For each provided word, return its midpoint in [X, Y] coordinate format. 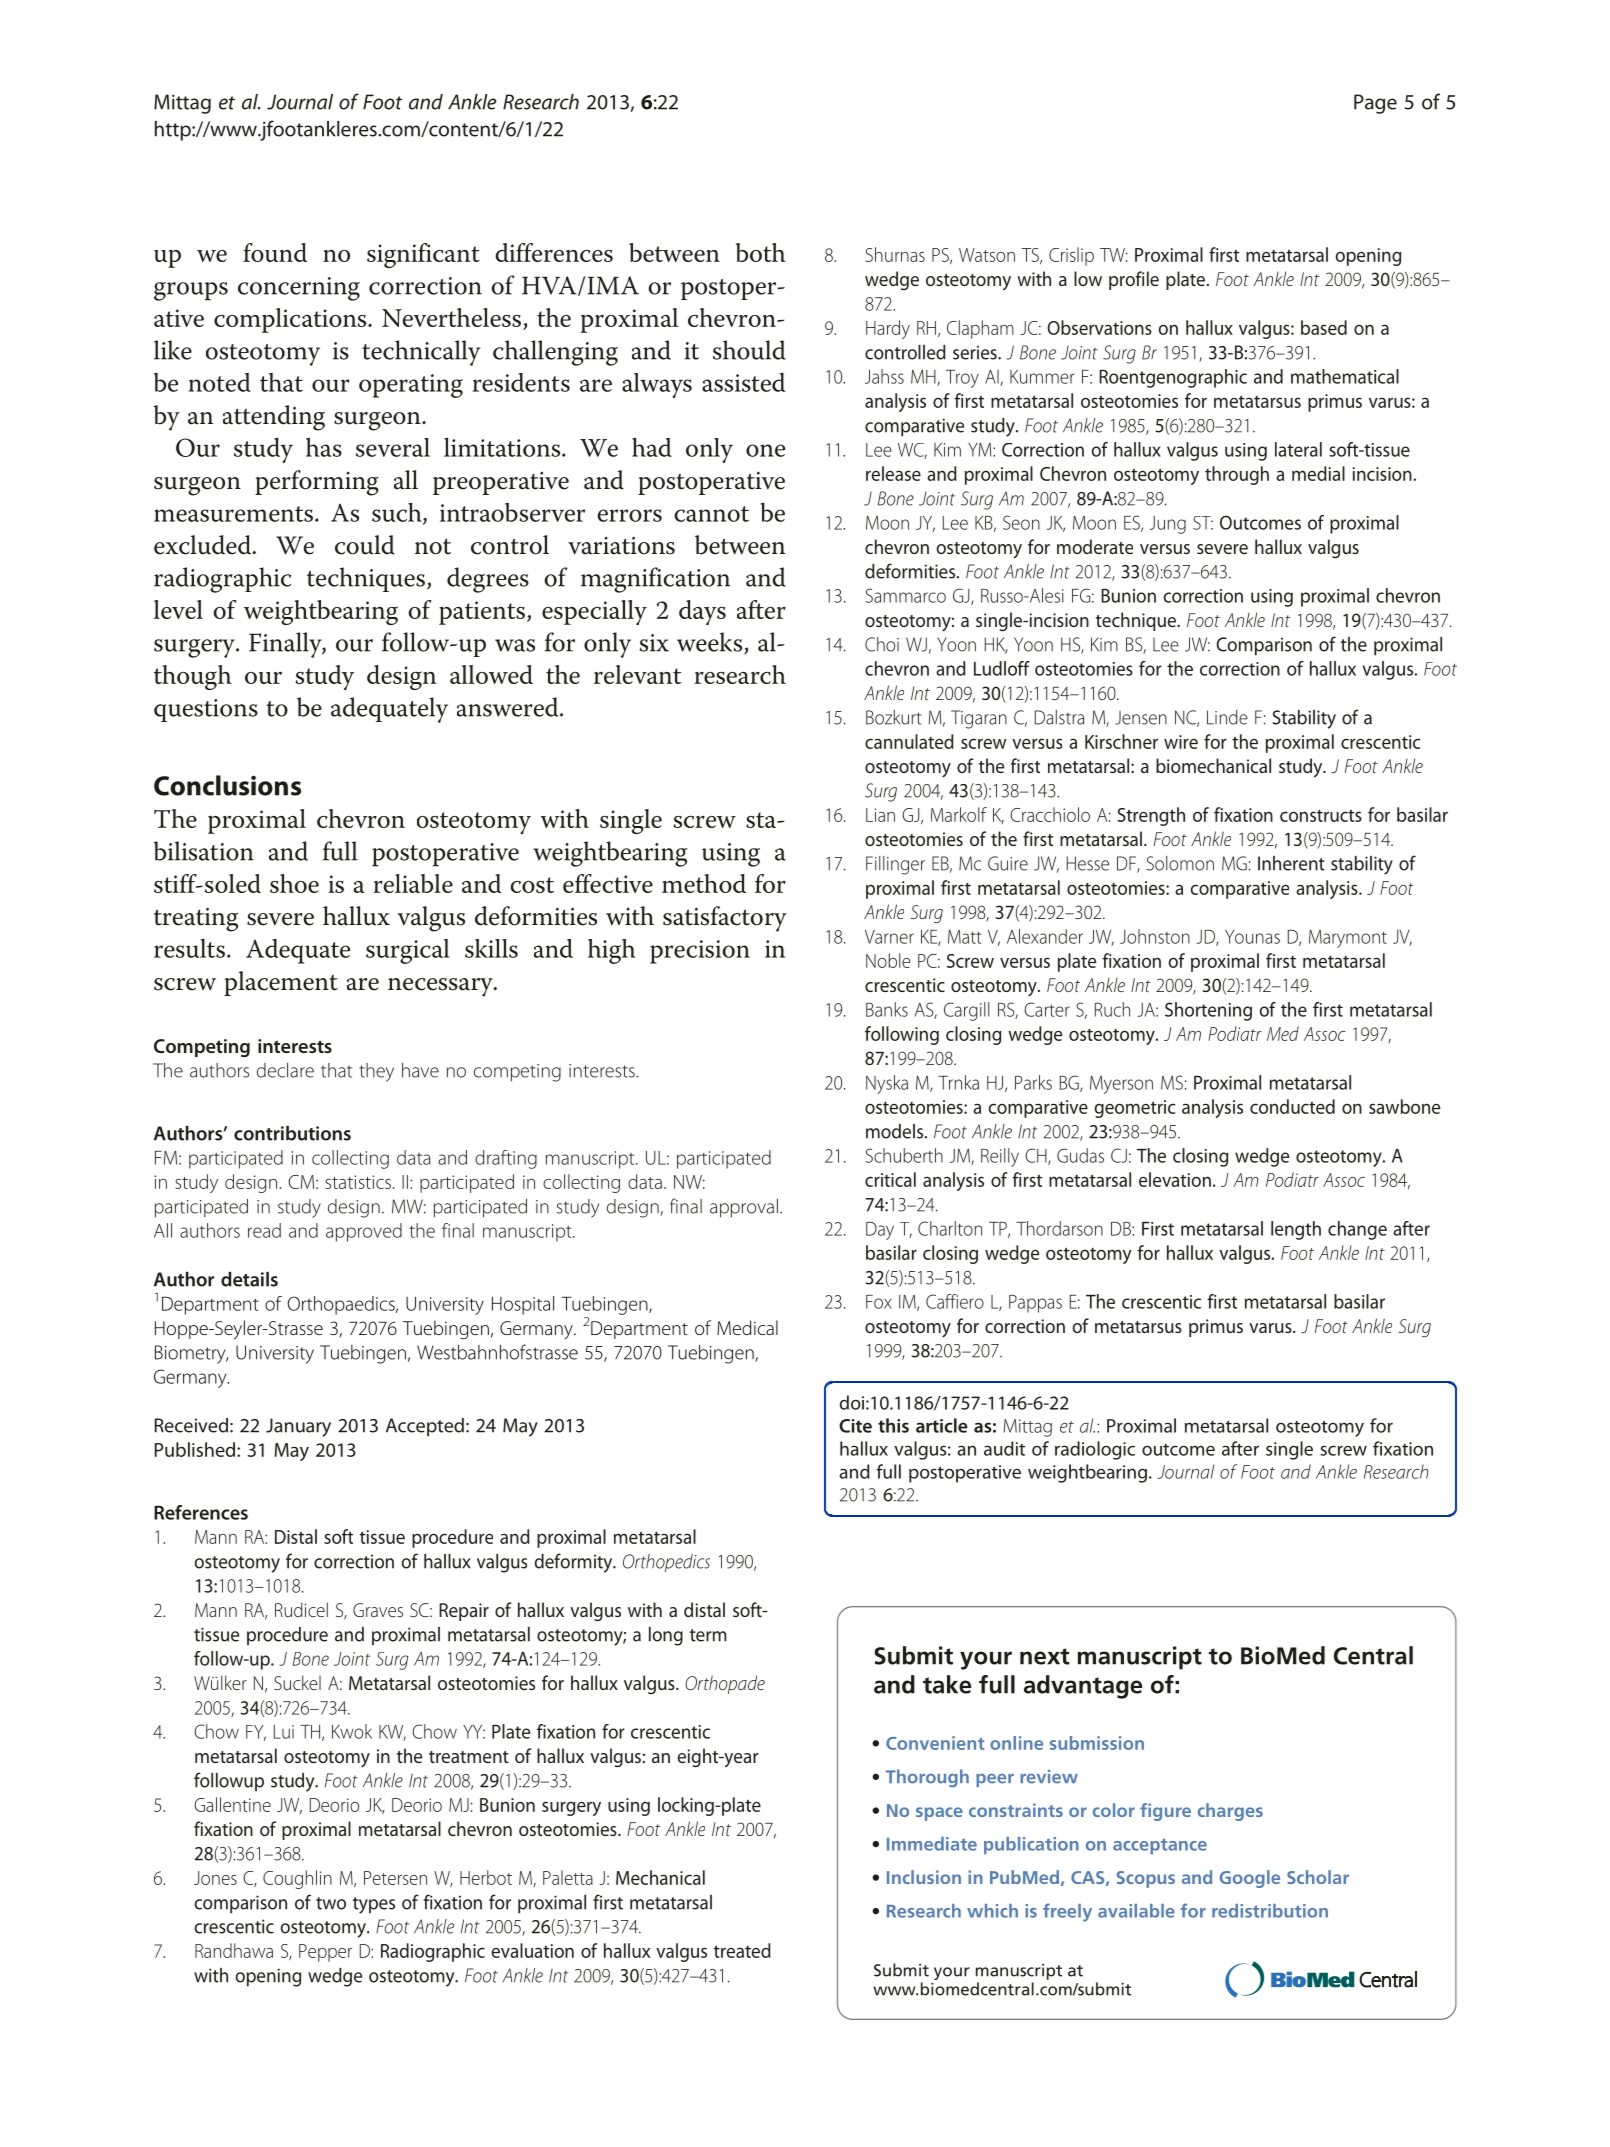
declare [285, 1070]
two [331, 1903]
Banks [887, 1009]
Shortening [1208, 1011]
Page [1375, 104]
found [275, 252]
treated [742, 1950]
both [761, 252]
